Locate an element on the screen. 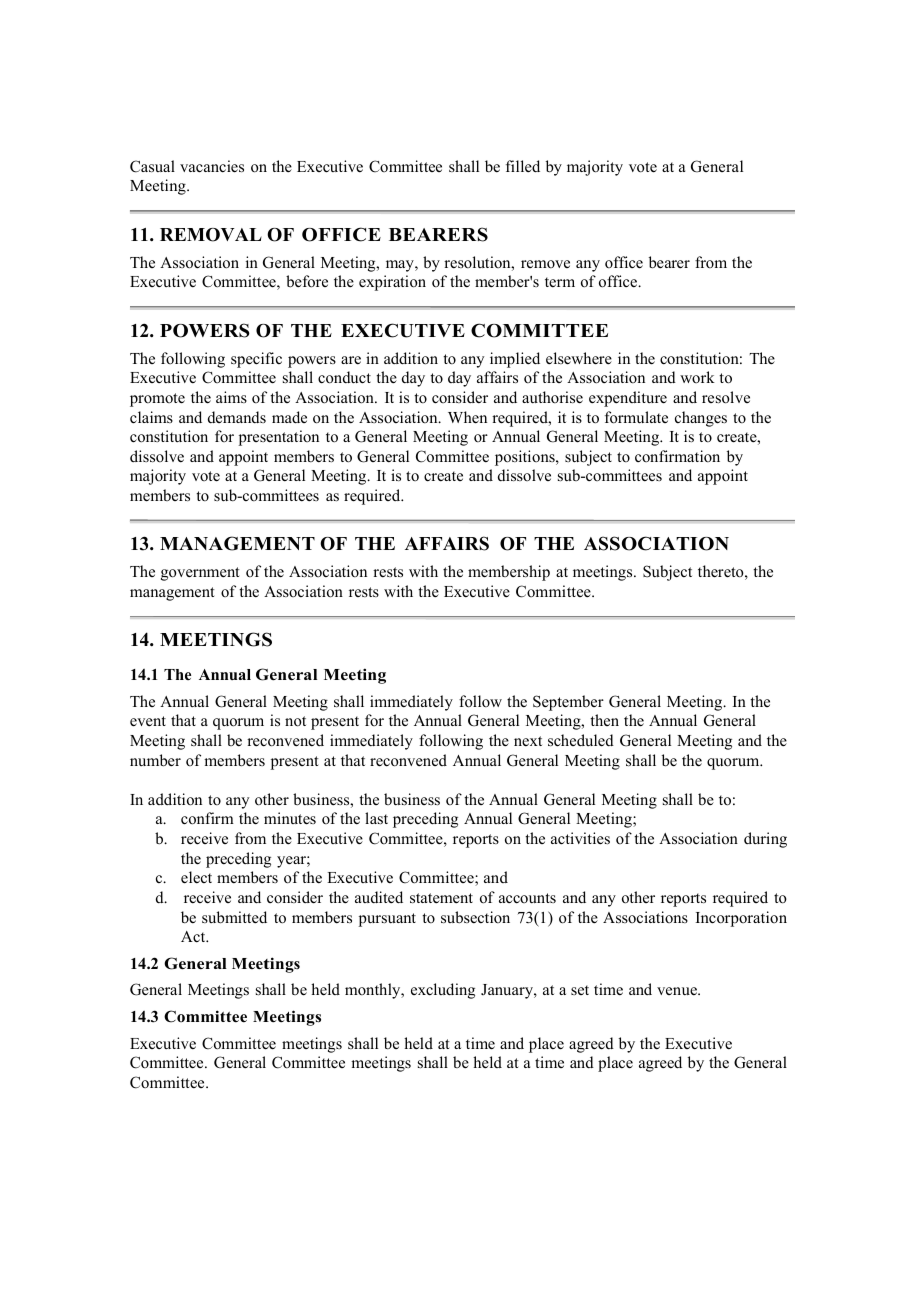 Image resolution: width=924 pixels, height=1308 pixels. When is located at coordinates (467, 417).
